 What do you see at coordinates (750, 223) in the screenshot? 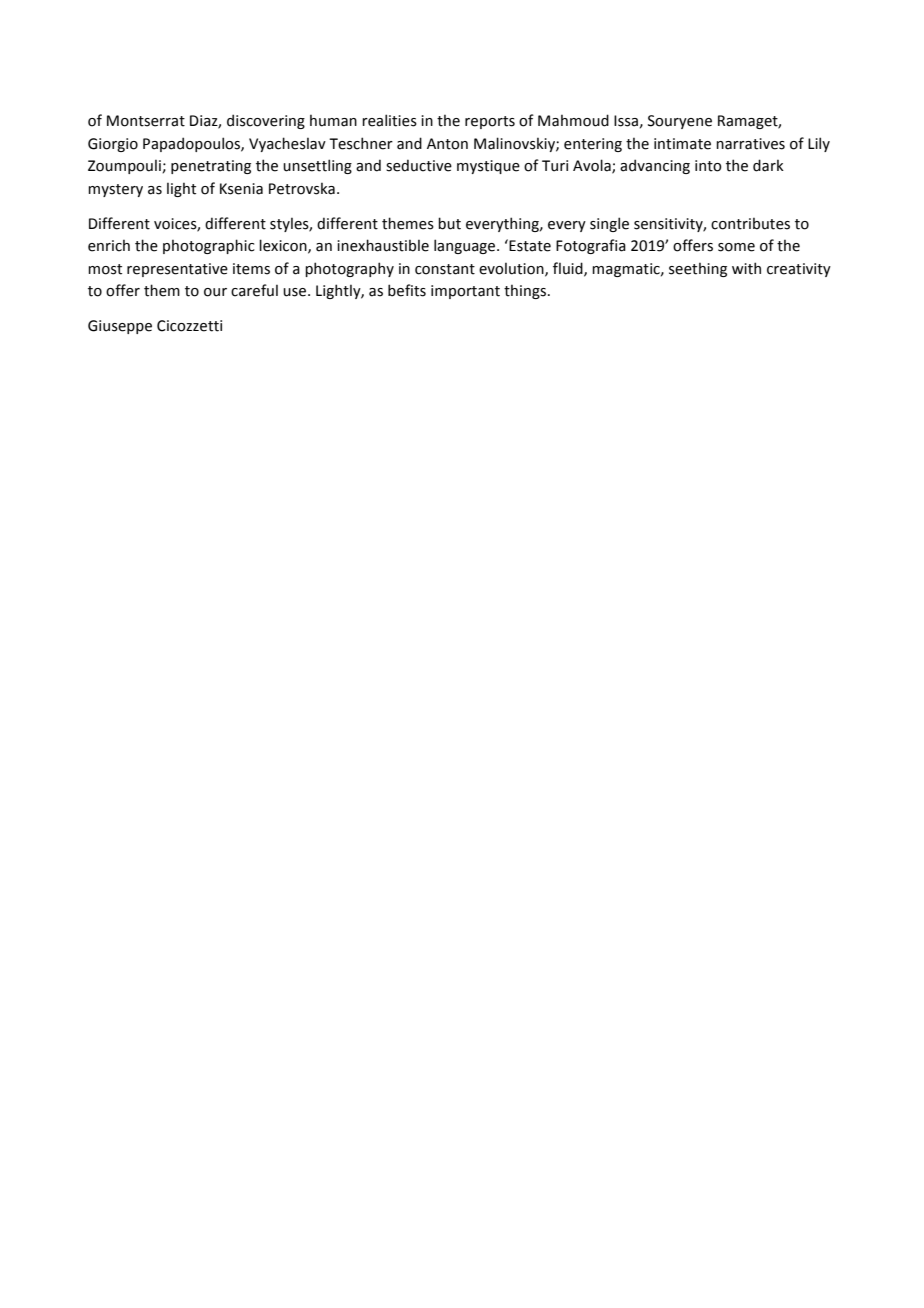
I see `contributes` at bounding box center [750, 223].
